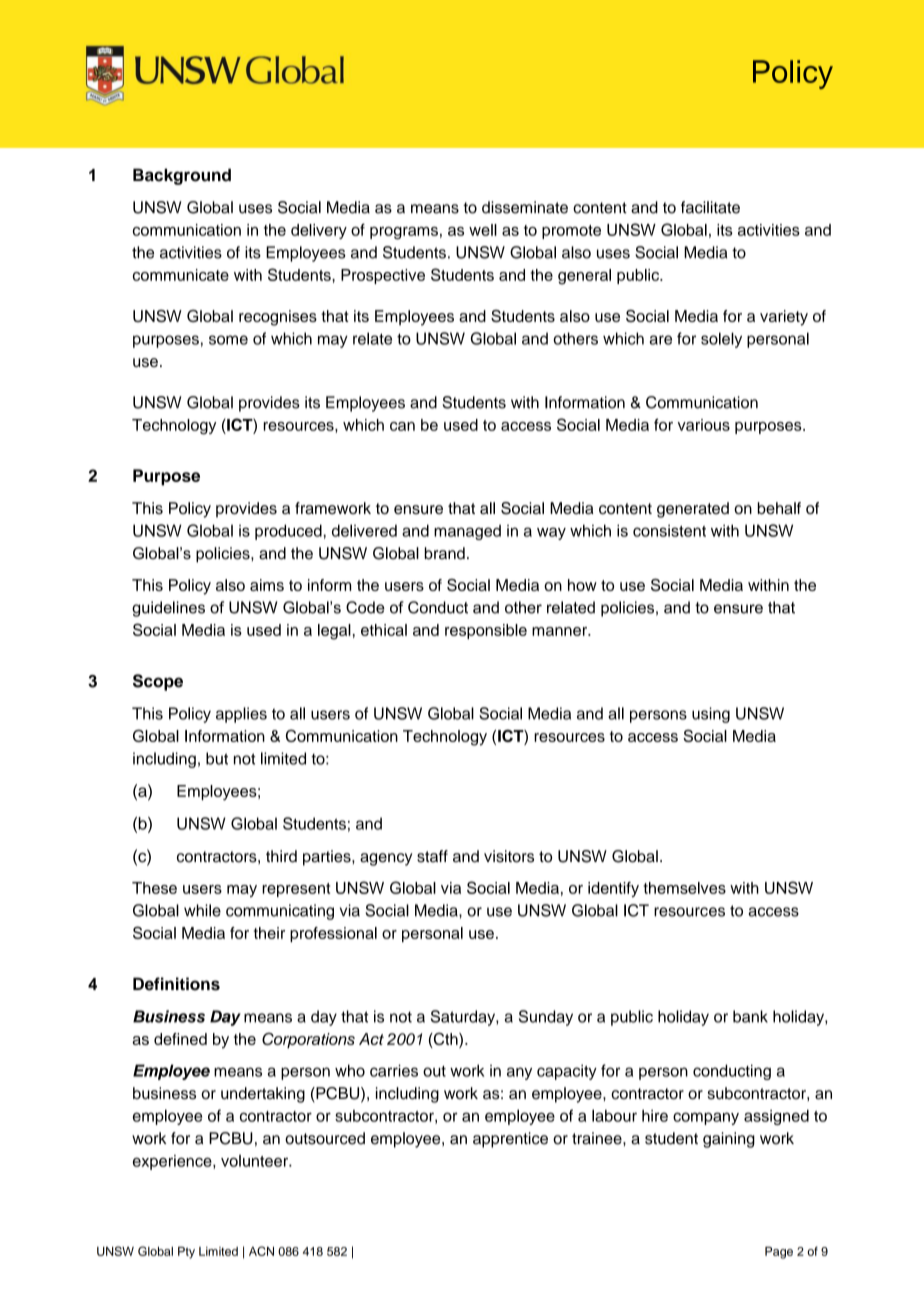  What do you see at coordinates (261, 1251) in the screenshot?
I see `ACN` at bounding box center [261, 1251].
